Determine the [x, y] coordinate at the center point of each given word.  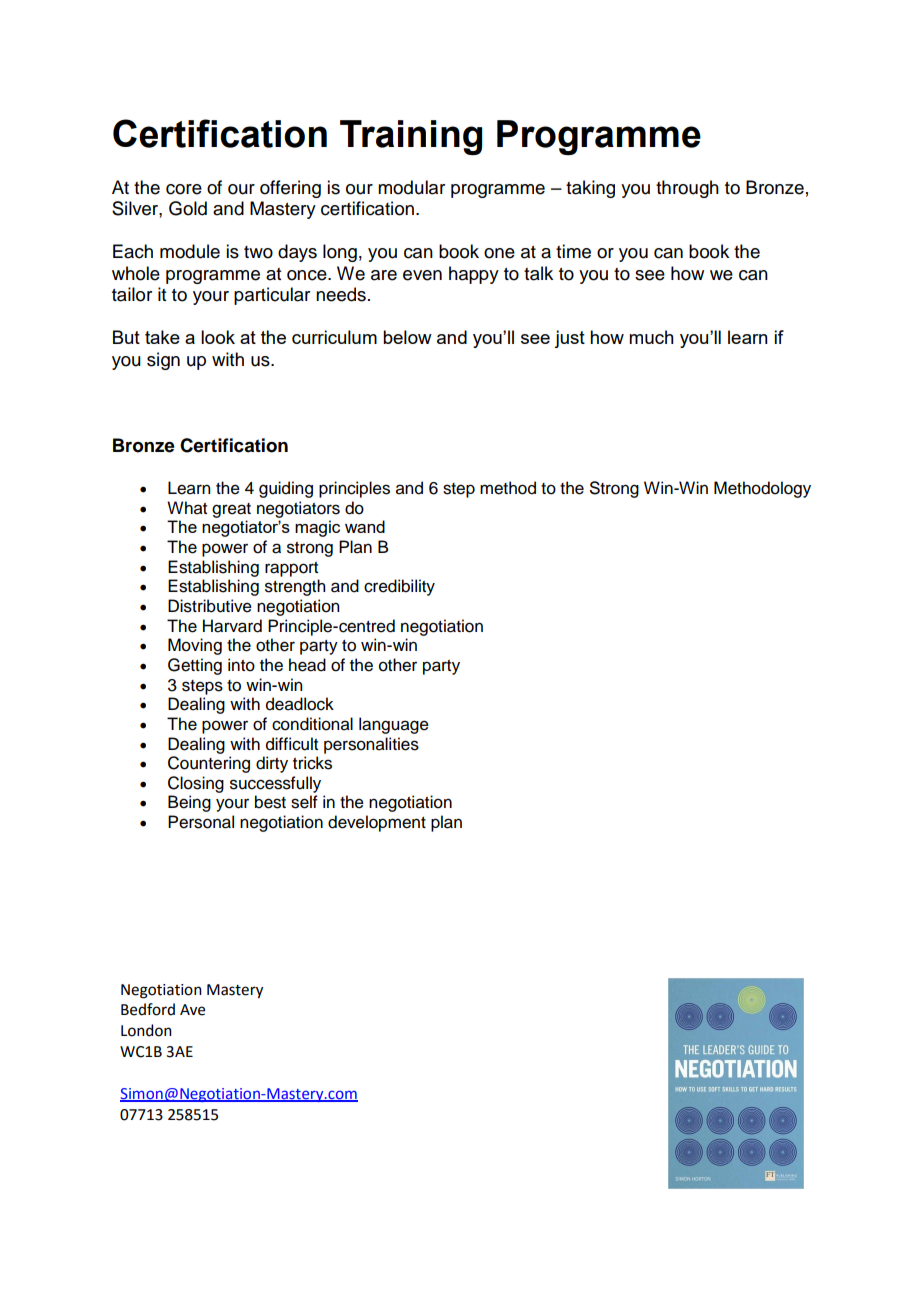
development [377, 823]
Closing [196, 784]
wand [365, 526]
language [394, 725]
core [184, 189]
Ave [192, 1010]
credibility [399, 587]
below [407, 337]
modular [411, 187]
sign [163, 361]
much [651, 337]
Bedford [148, 1009]
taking [590, 189]
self [304, 802]
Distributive [210, 606]
